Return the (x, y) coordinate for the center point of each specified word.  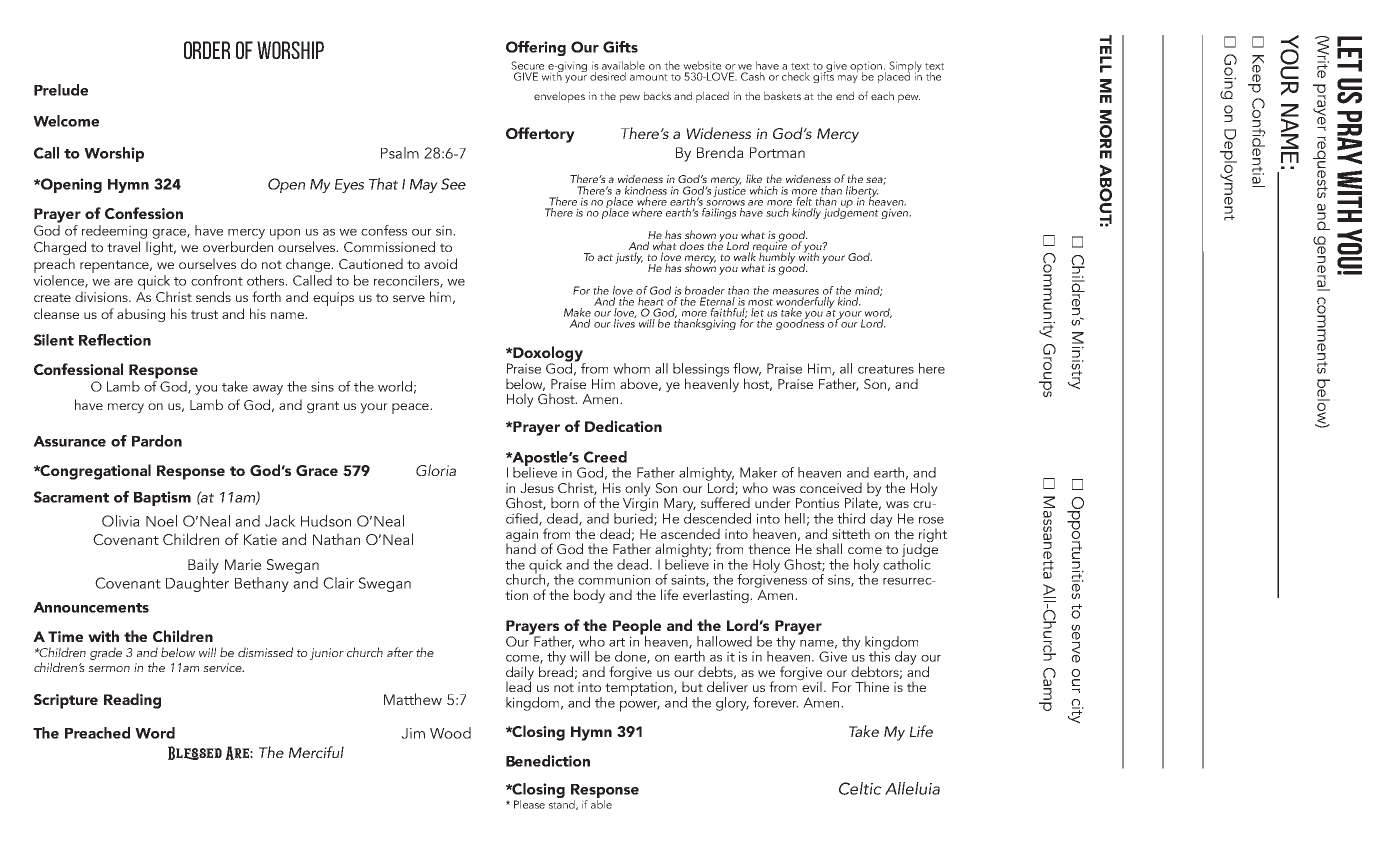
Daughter (197, 584)
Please (529, 804)
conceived (831, 487)
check (796, 76)
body (589, 596)
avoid (440, 263)
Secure (527, 65)
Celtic (860, 788)
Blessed (195, 753)
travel (123, 246)
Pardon (157, 441)
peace (411, 408)
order (207, 50)
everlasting (717, 596)
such (777, 212)
